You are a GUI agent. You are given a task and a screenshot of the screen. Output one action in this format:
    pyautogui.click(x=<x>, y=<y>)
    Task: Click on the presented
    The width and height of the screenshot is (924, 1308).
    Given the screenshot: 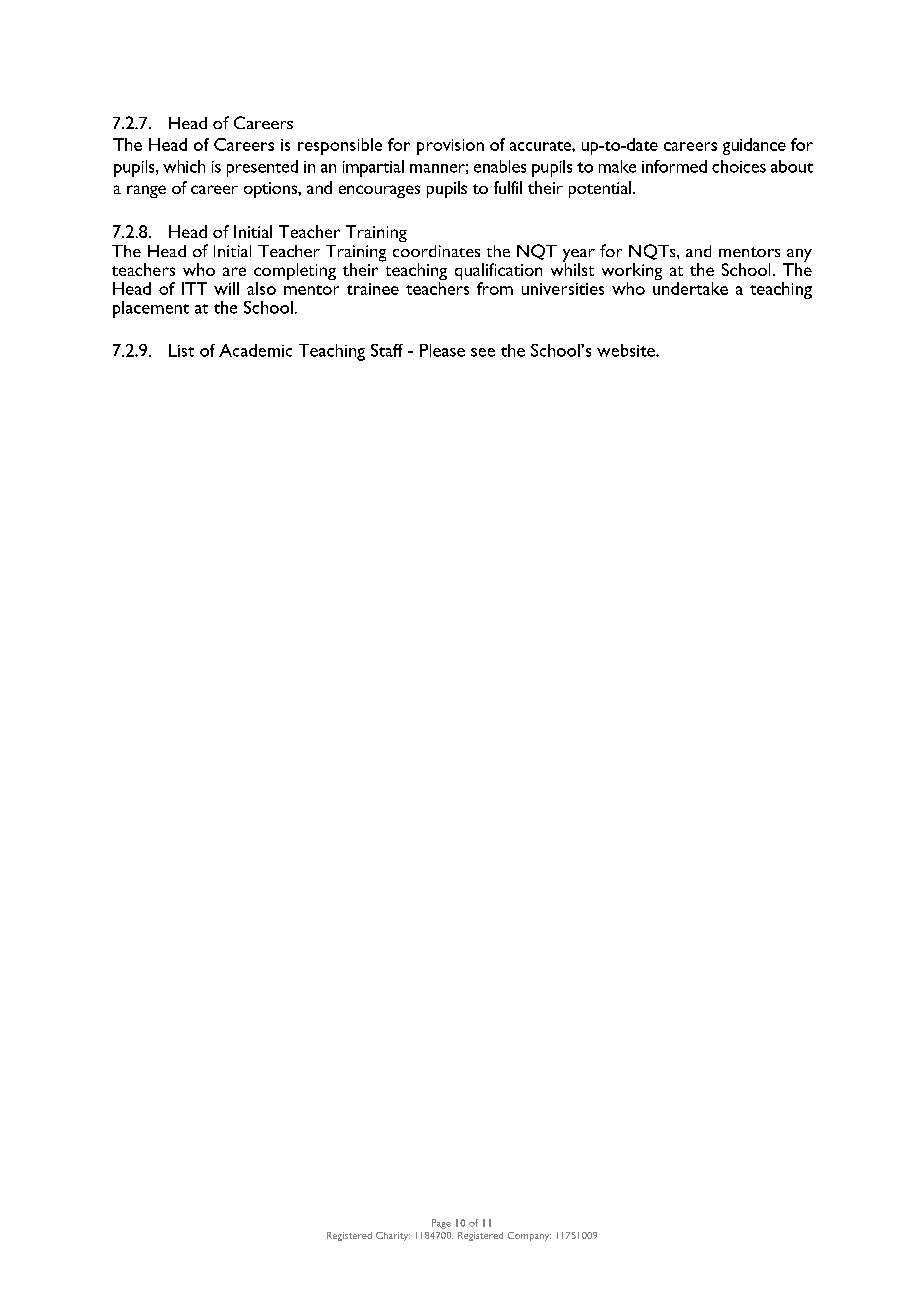 What is the action you would take?
    pyautogui.click(x=262, y=168)
